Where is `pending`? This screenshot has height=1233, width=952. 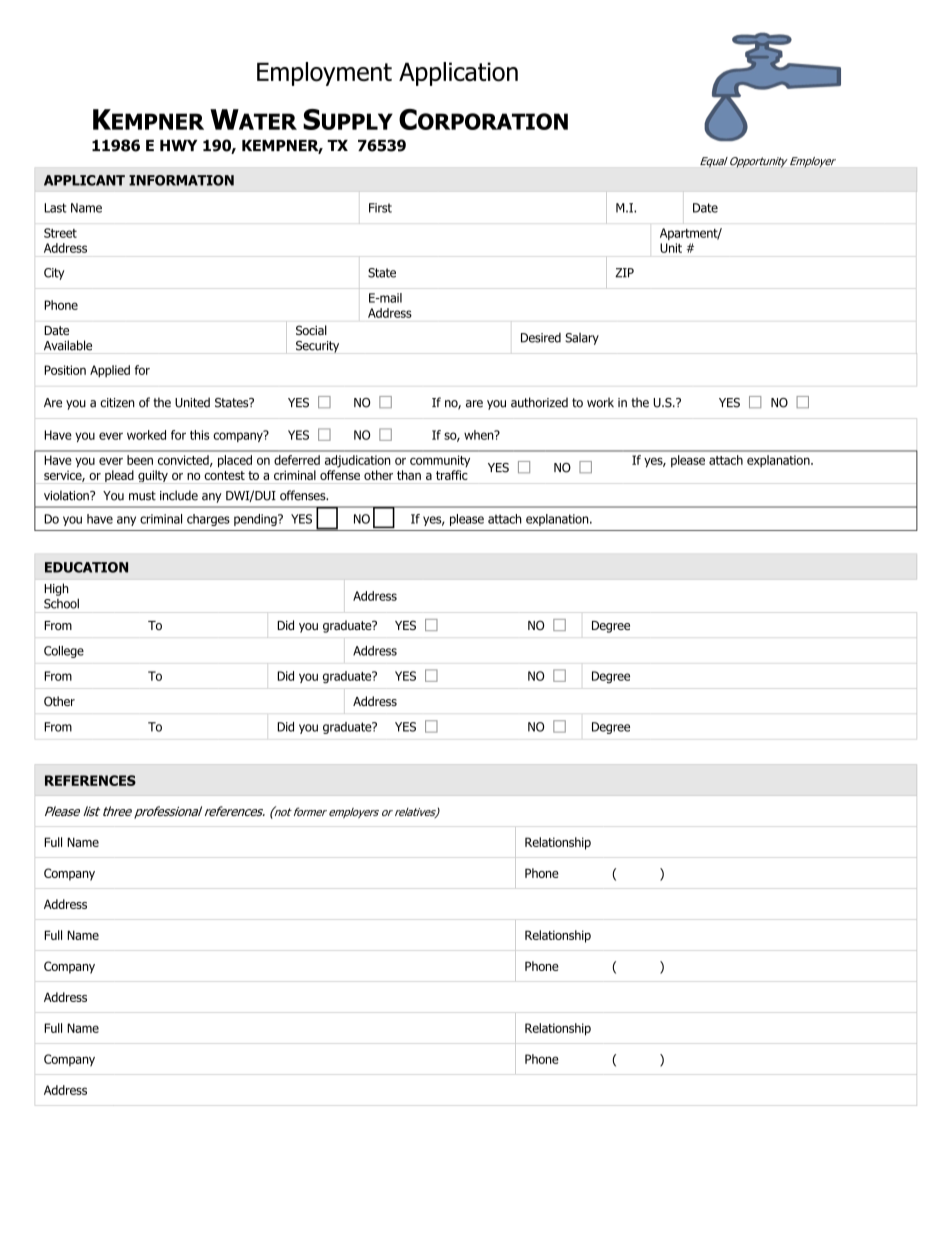
pending is located at coordinates (256, 520).
